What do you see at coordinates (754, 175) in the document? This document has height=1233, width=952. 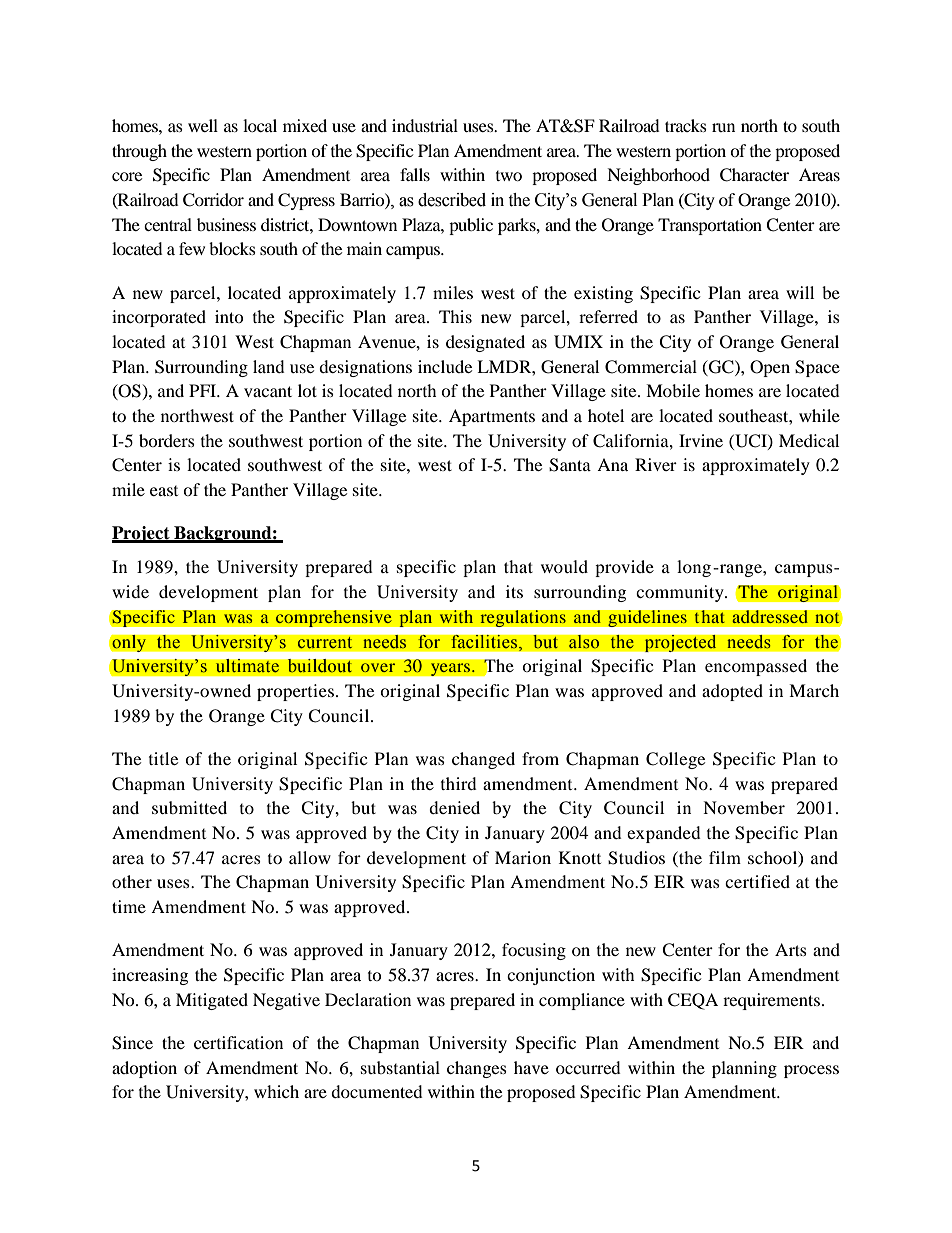 I see `Character` at bounding box center [754, 175].
